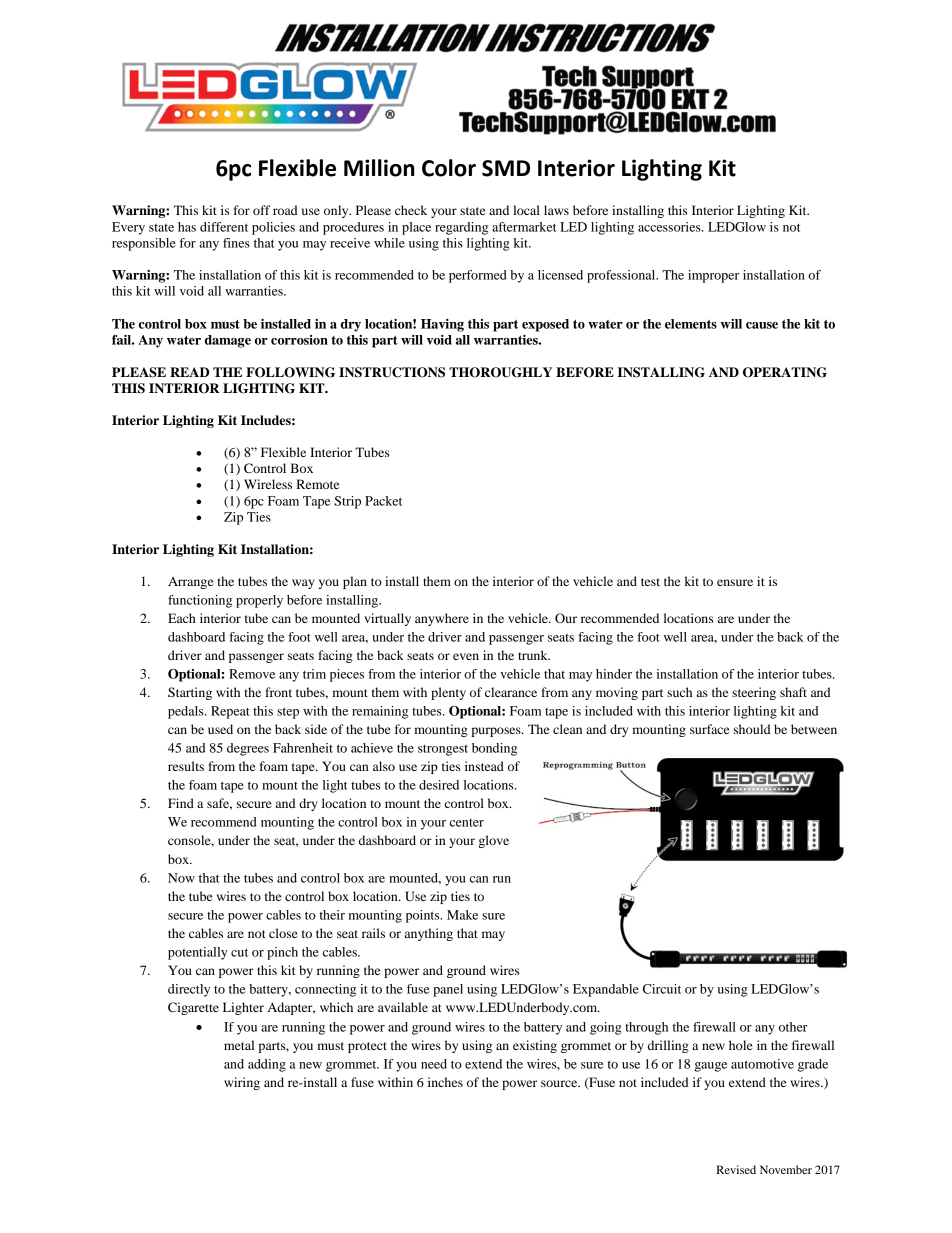 This screenshot has width=952, height=1233. What do you see at coordinates (181, 878) in the screenshot?
I see `Now` at bounding box center [181, 878].
